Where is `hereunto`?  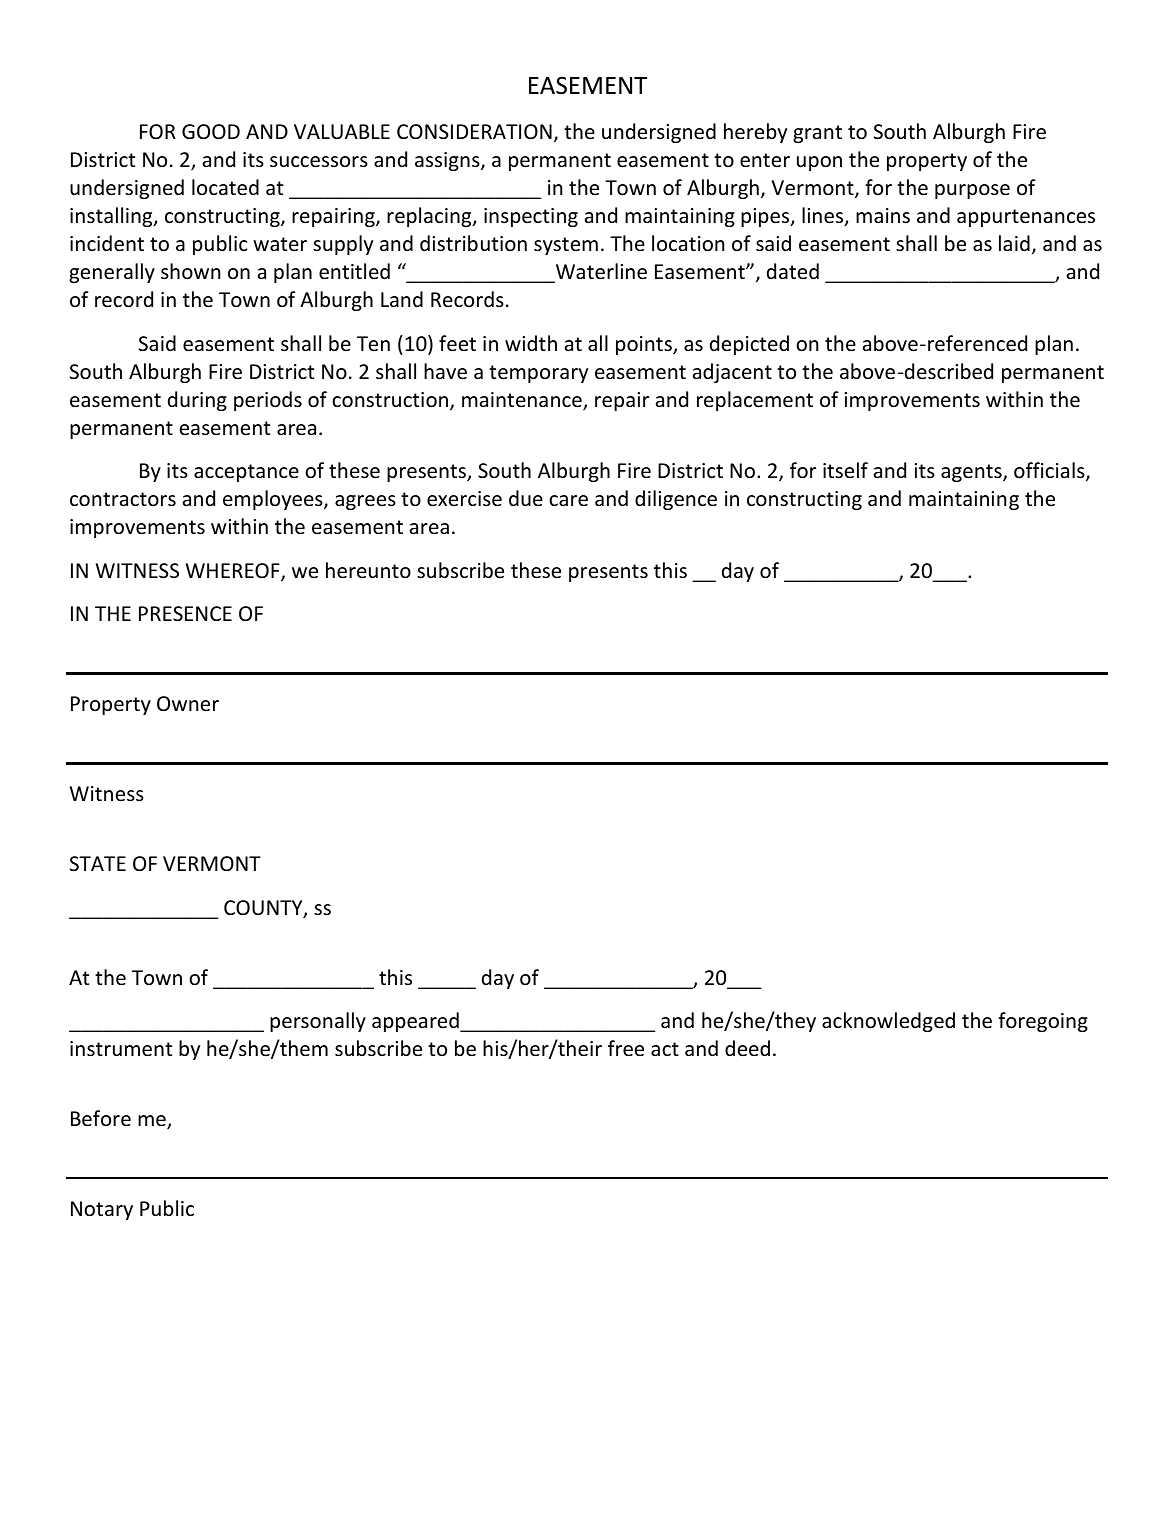 hereunto is located at coordinates (368, 570).
